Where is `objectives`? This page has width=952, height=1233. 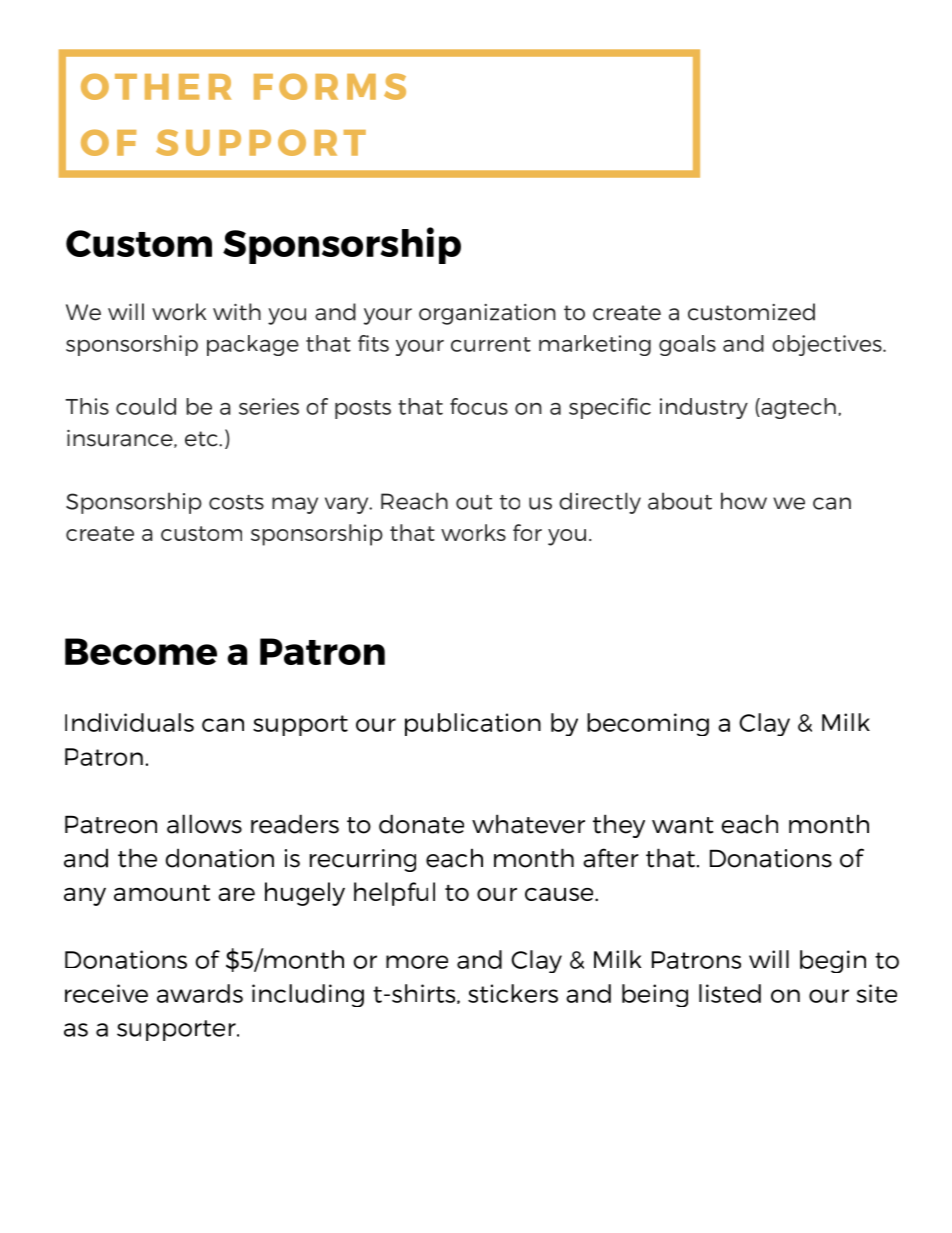 objectives is located at coordinates (828, 345).
